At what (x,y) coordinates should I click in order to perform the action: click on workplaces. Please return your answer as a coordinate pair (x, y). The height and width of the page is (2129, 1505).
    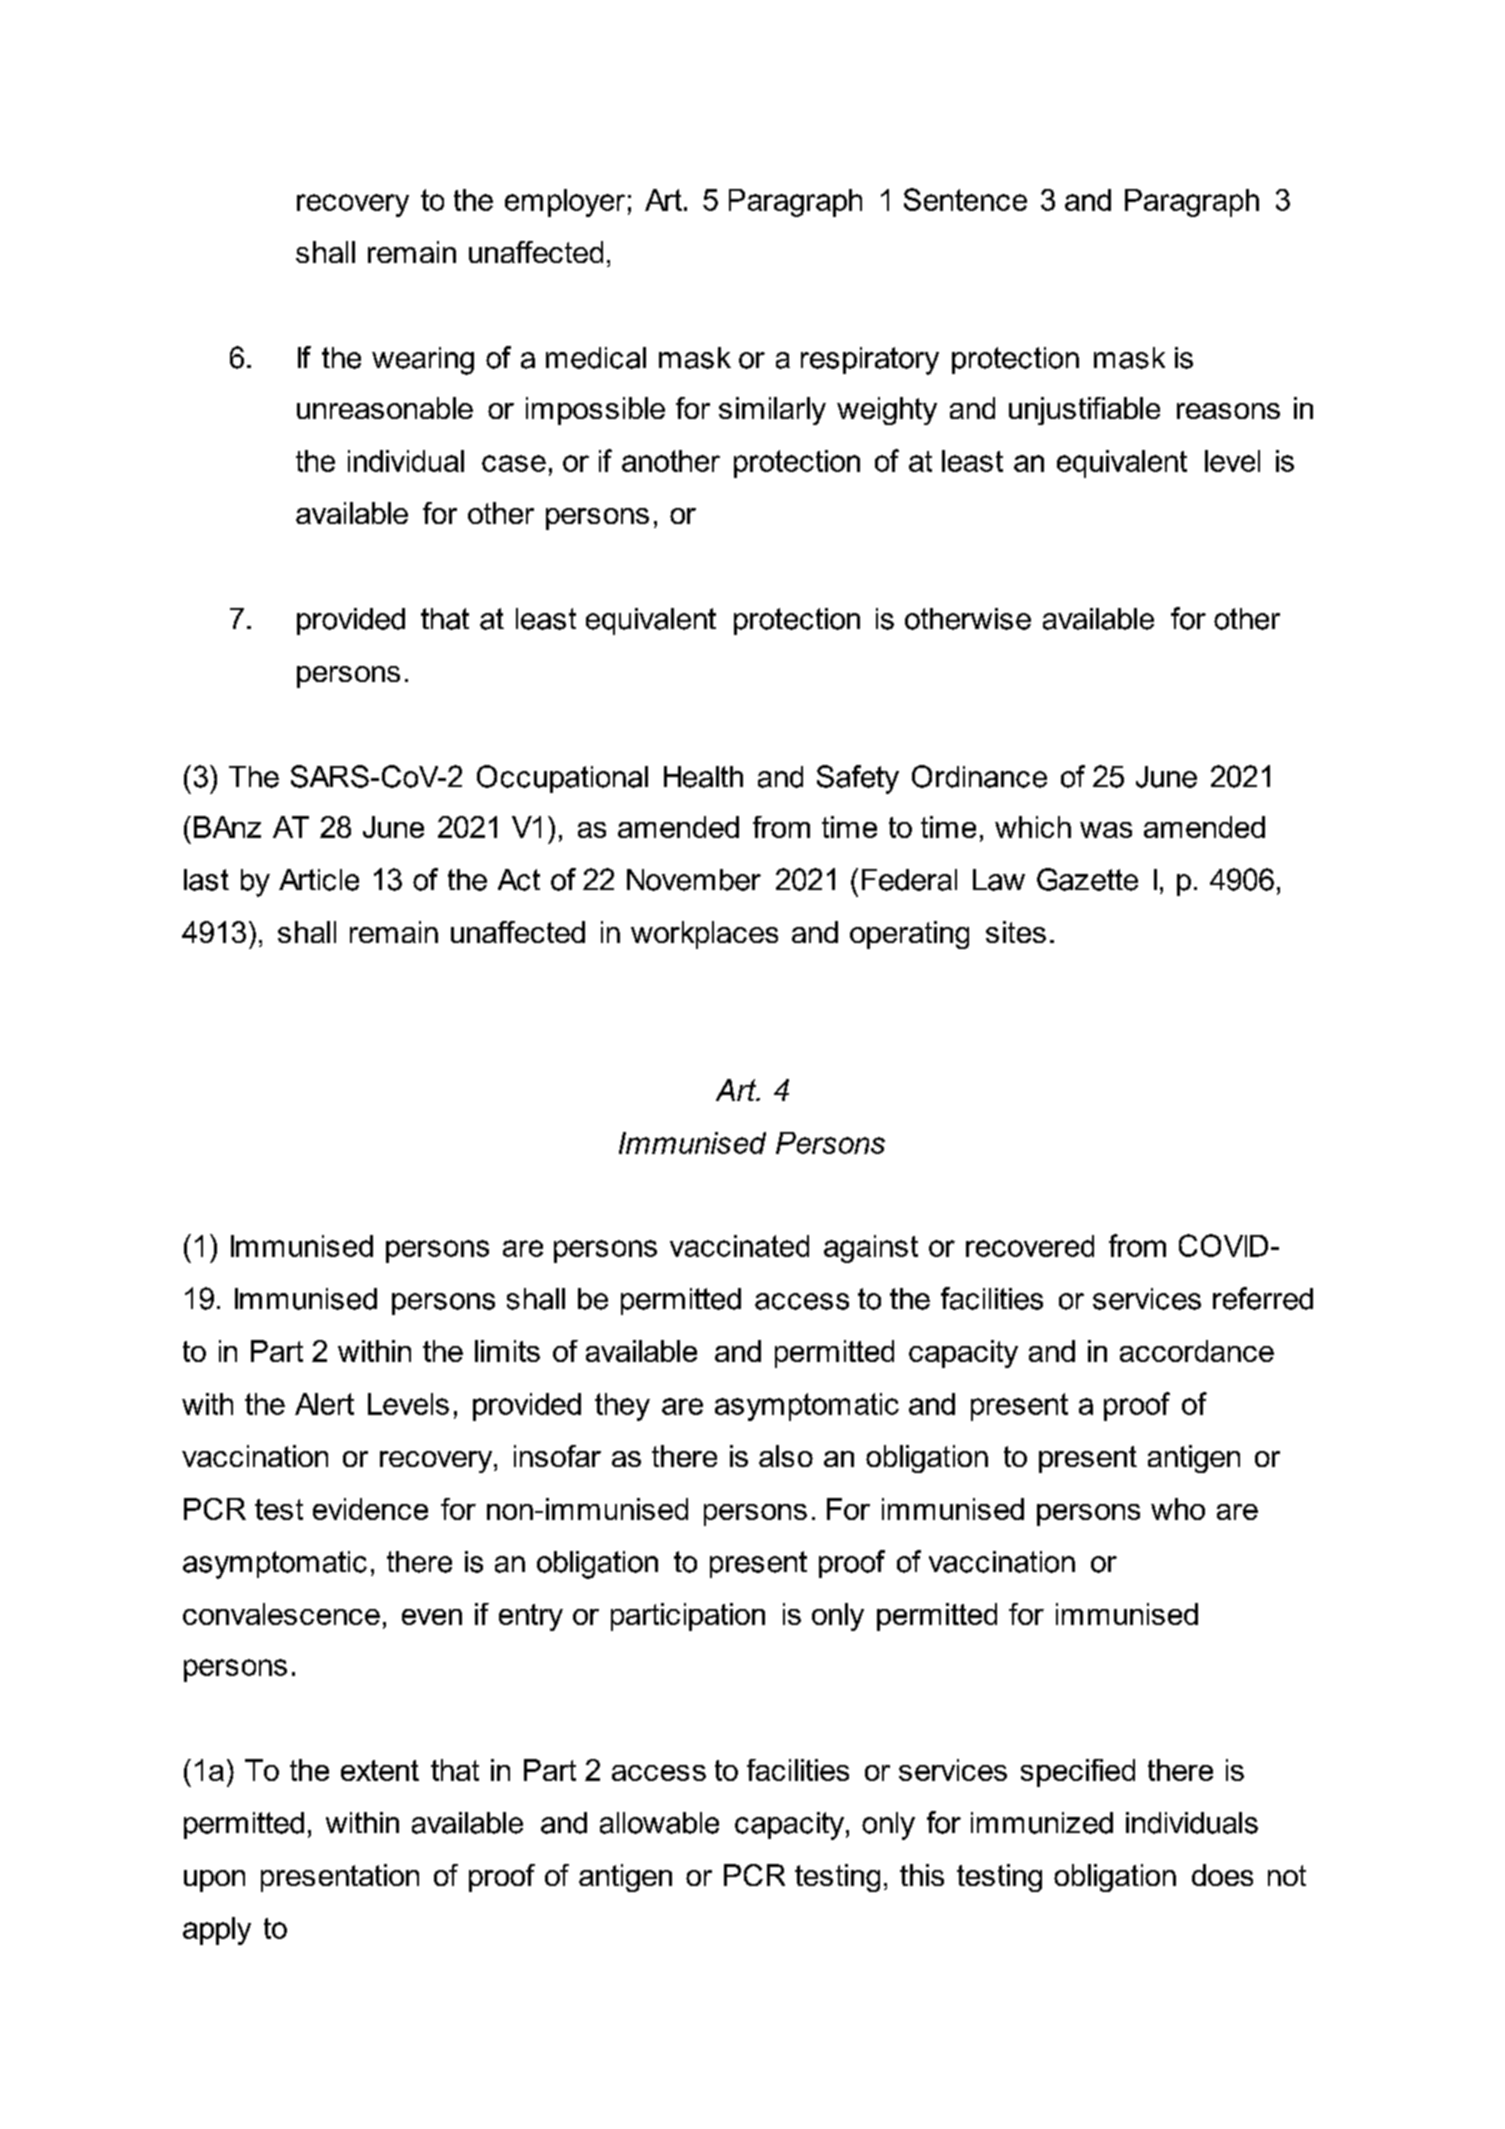
    Looking at the image, I should click on (704, 935).
